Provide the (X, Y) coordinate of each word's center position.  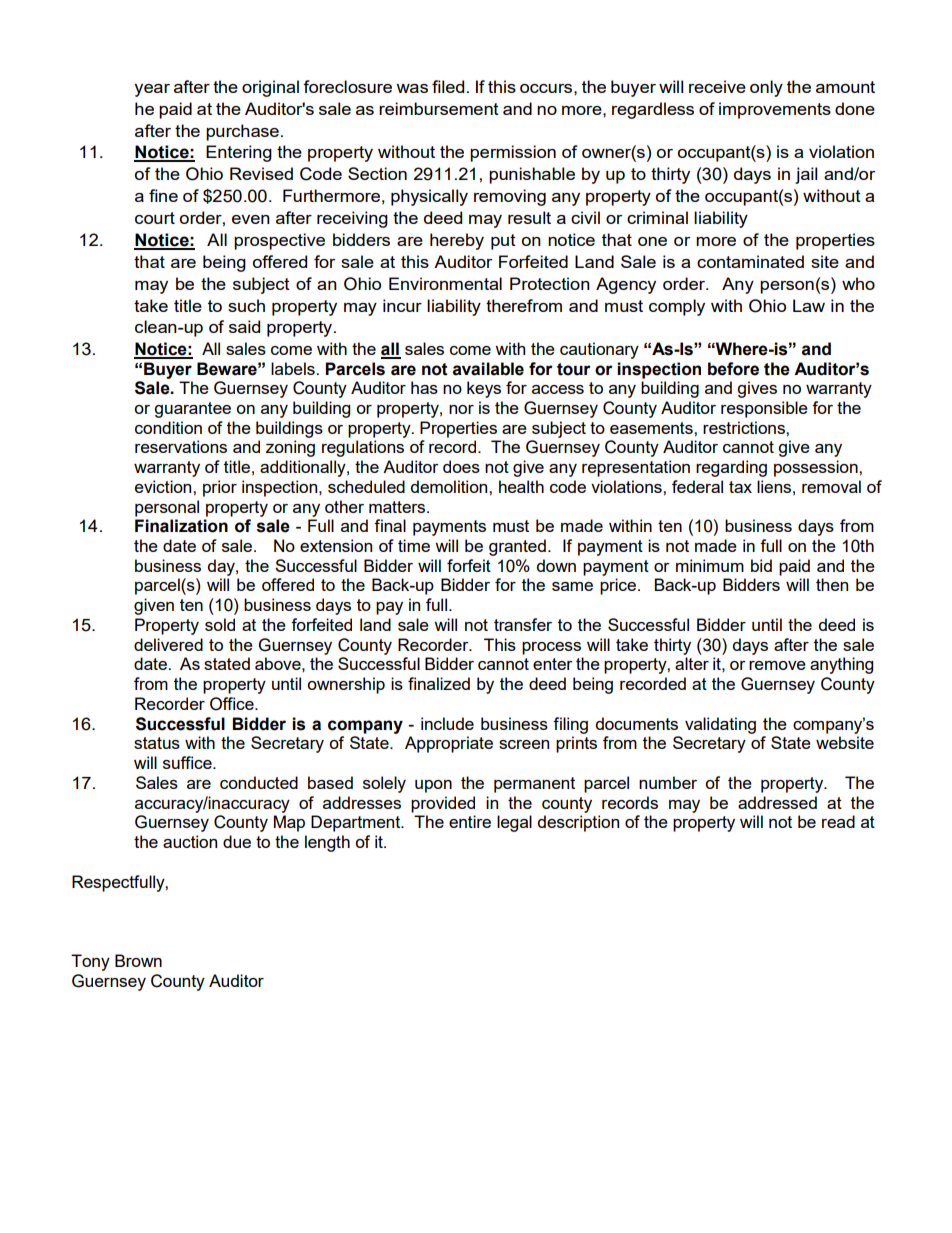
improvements (775, 110)
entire (470, 821)
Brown (138, 960)
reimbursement (439, 108)
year (152, 90)
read (838, 821)
